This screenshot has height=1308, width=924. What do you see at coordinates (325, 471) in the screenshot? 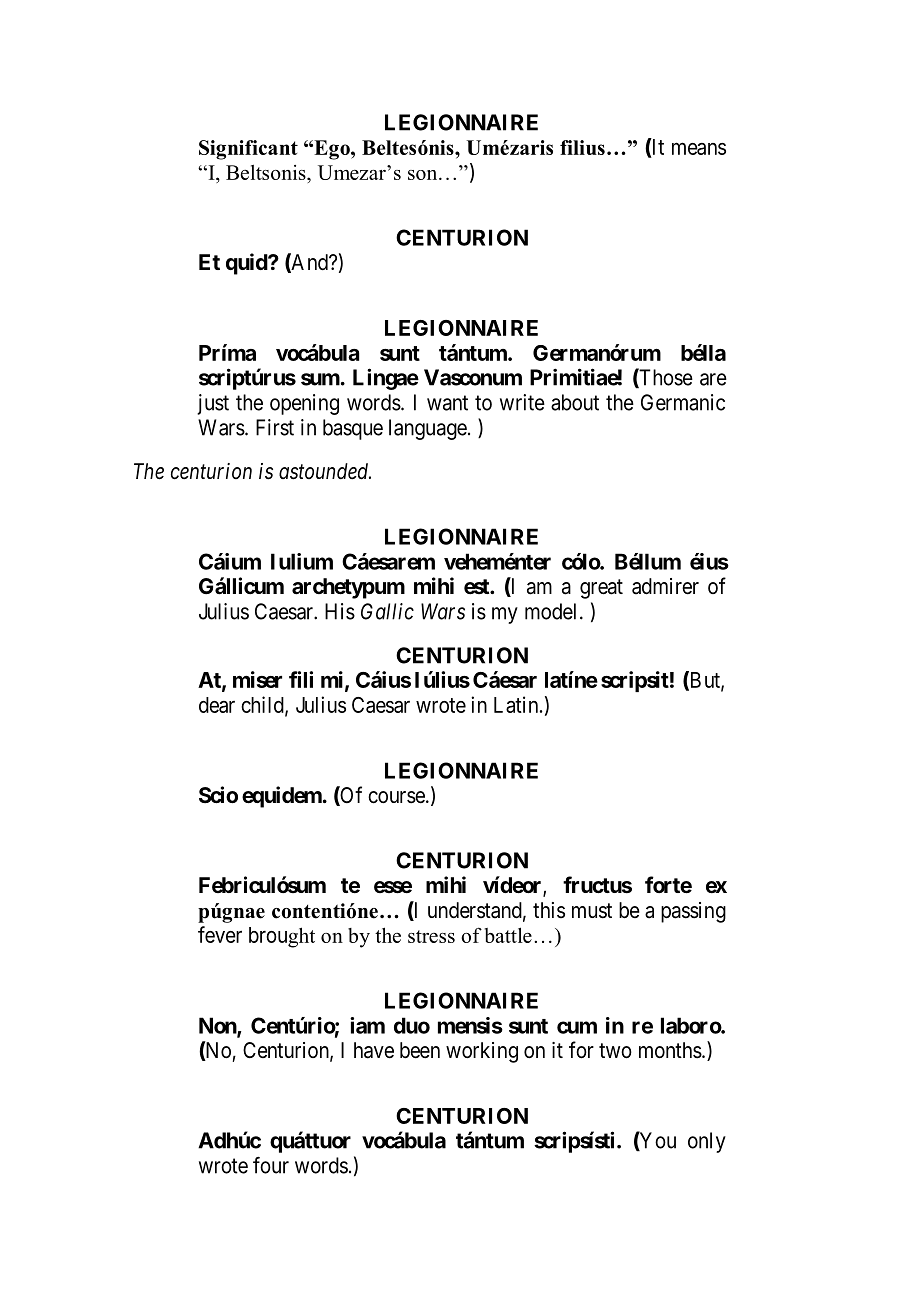
I see `astounded` at bounding box center [325, 471].
